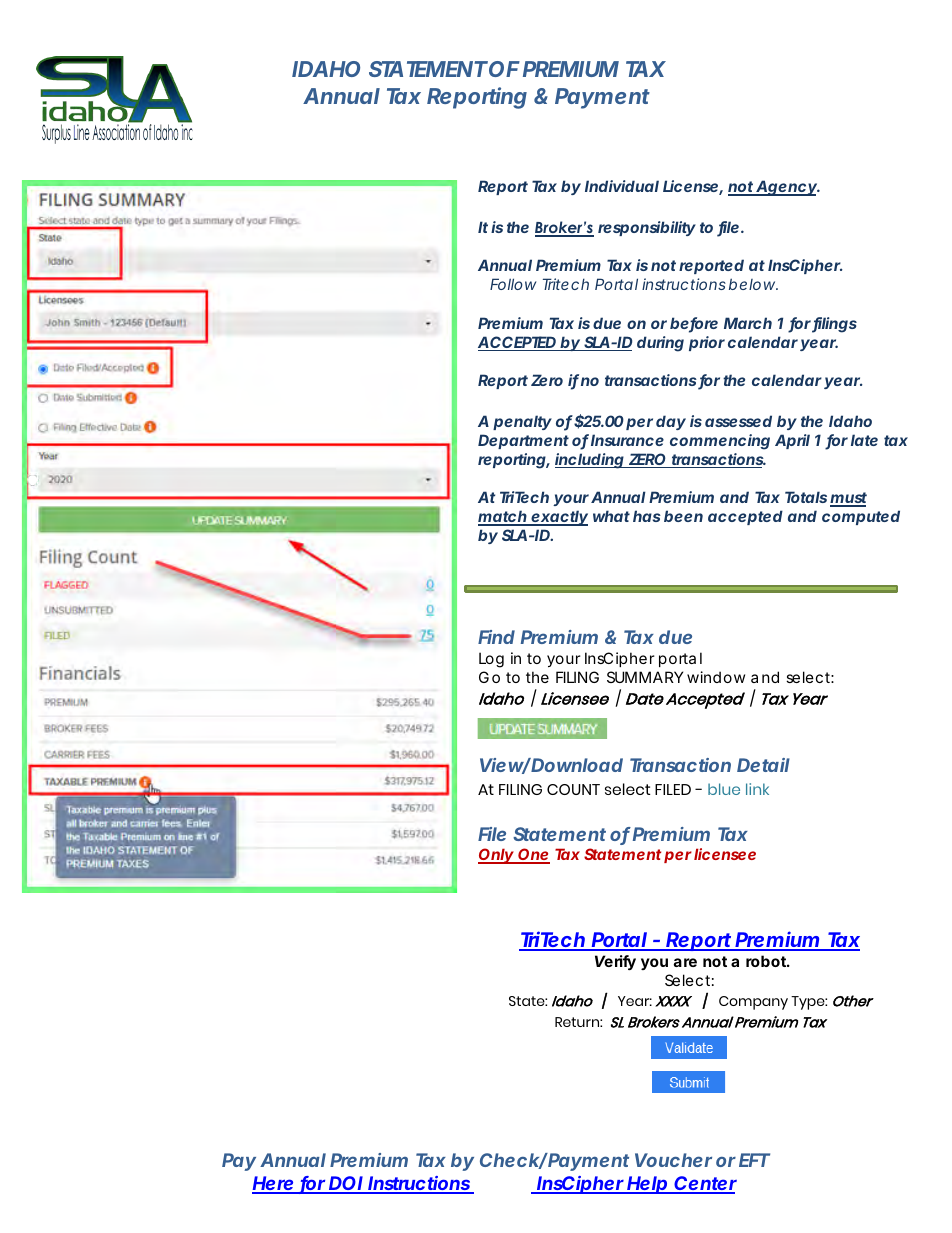 Image resolution: width=952 pixels, height=1233 pixels. What do you see at coordinates (573, 789) in the screenshot?
I see `COUNT` at bounding box center [573, 789].
